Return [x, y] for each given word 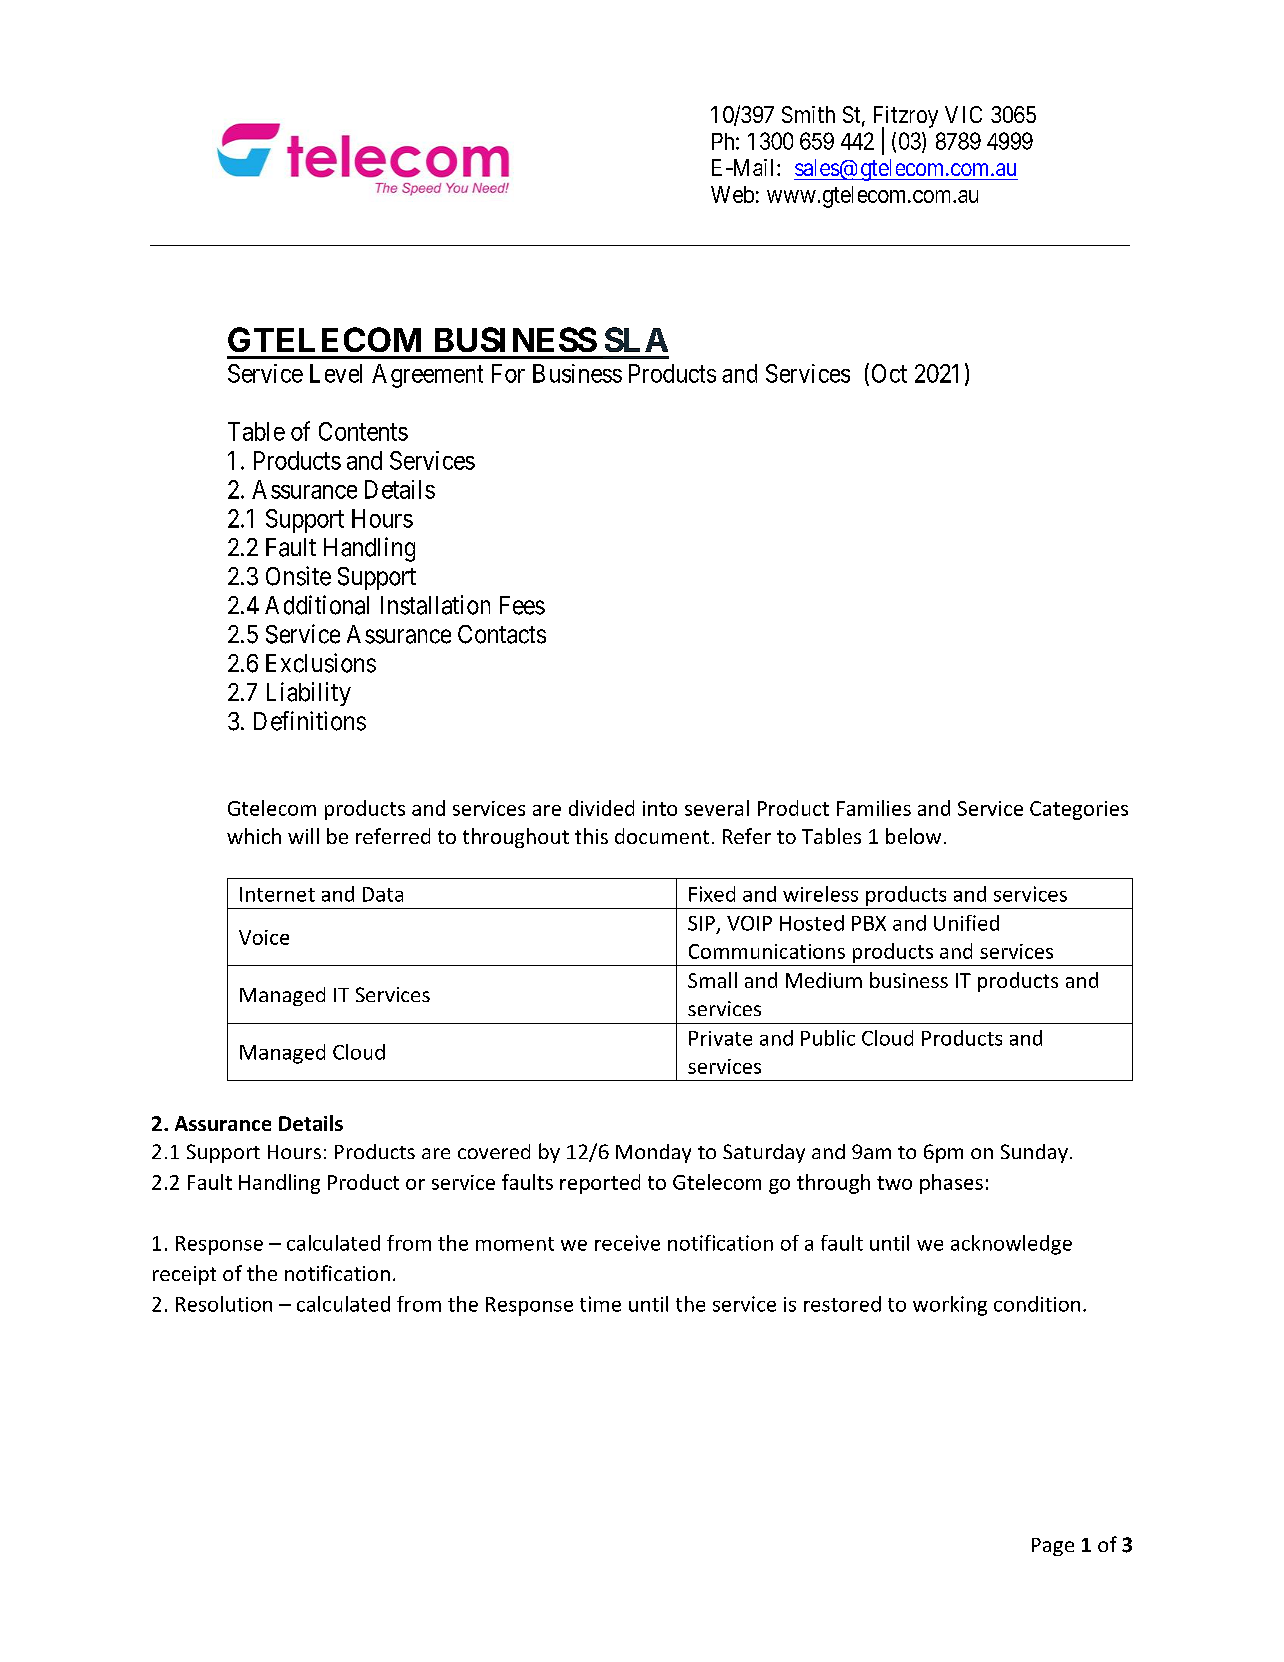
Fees [522, 605]
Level [336, 373]
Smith [808, 114]
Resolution [224, 1304]
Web [732, 194]
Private [720, 1038]
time [600, 1304]
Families [874, 808]
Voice [264, 937]
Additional [317, 605]
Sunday [1034, 1153]
